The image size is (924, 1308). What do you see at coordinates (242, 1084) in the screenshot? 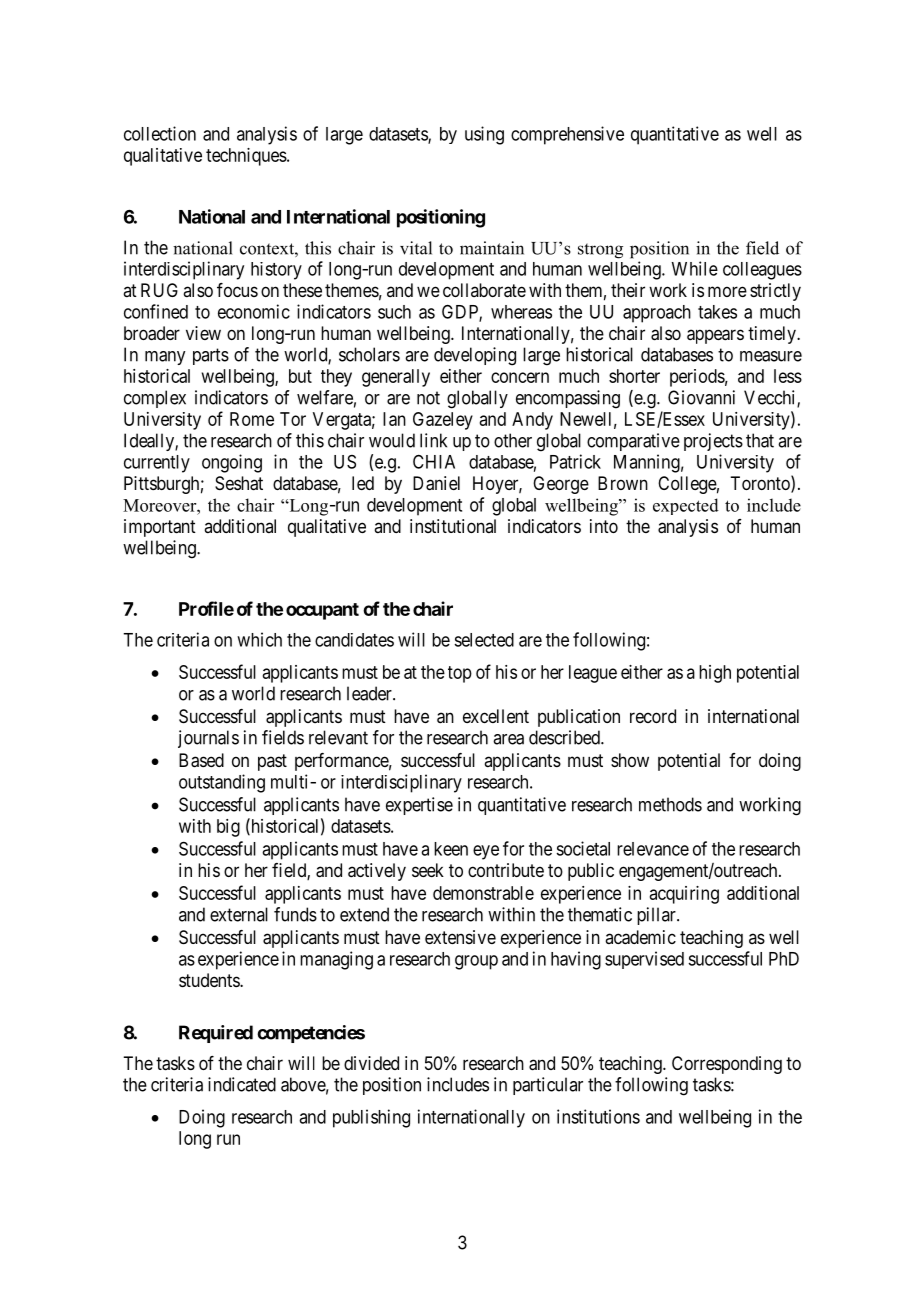
I see `indicated` at bounding box center [242, 1084].
